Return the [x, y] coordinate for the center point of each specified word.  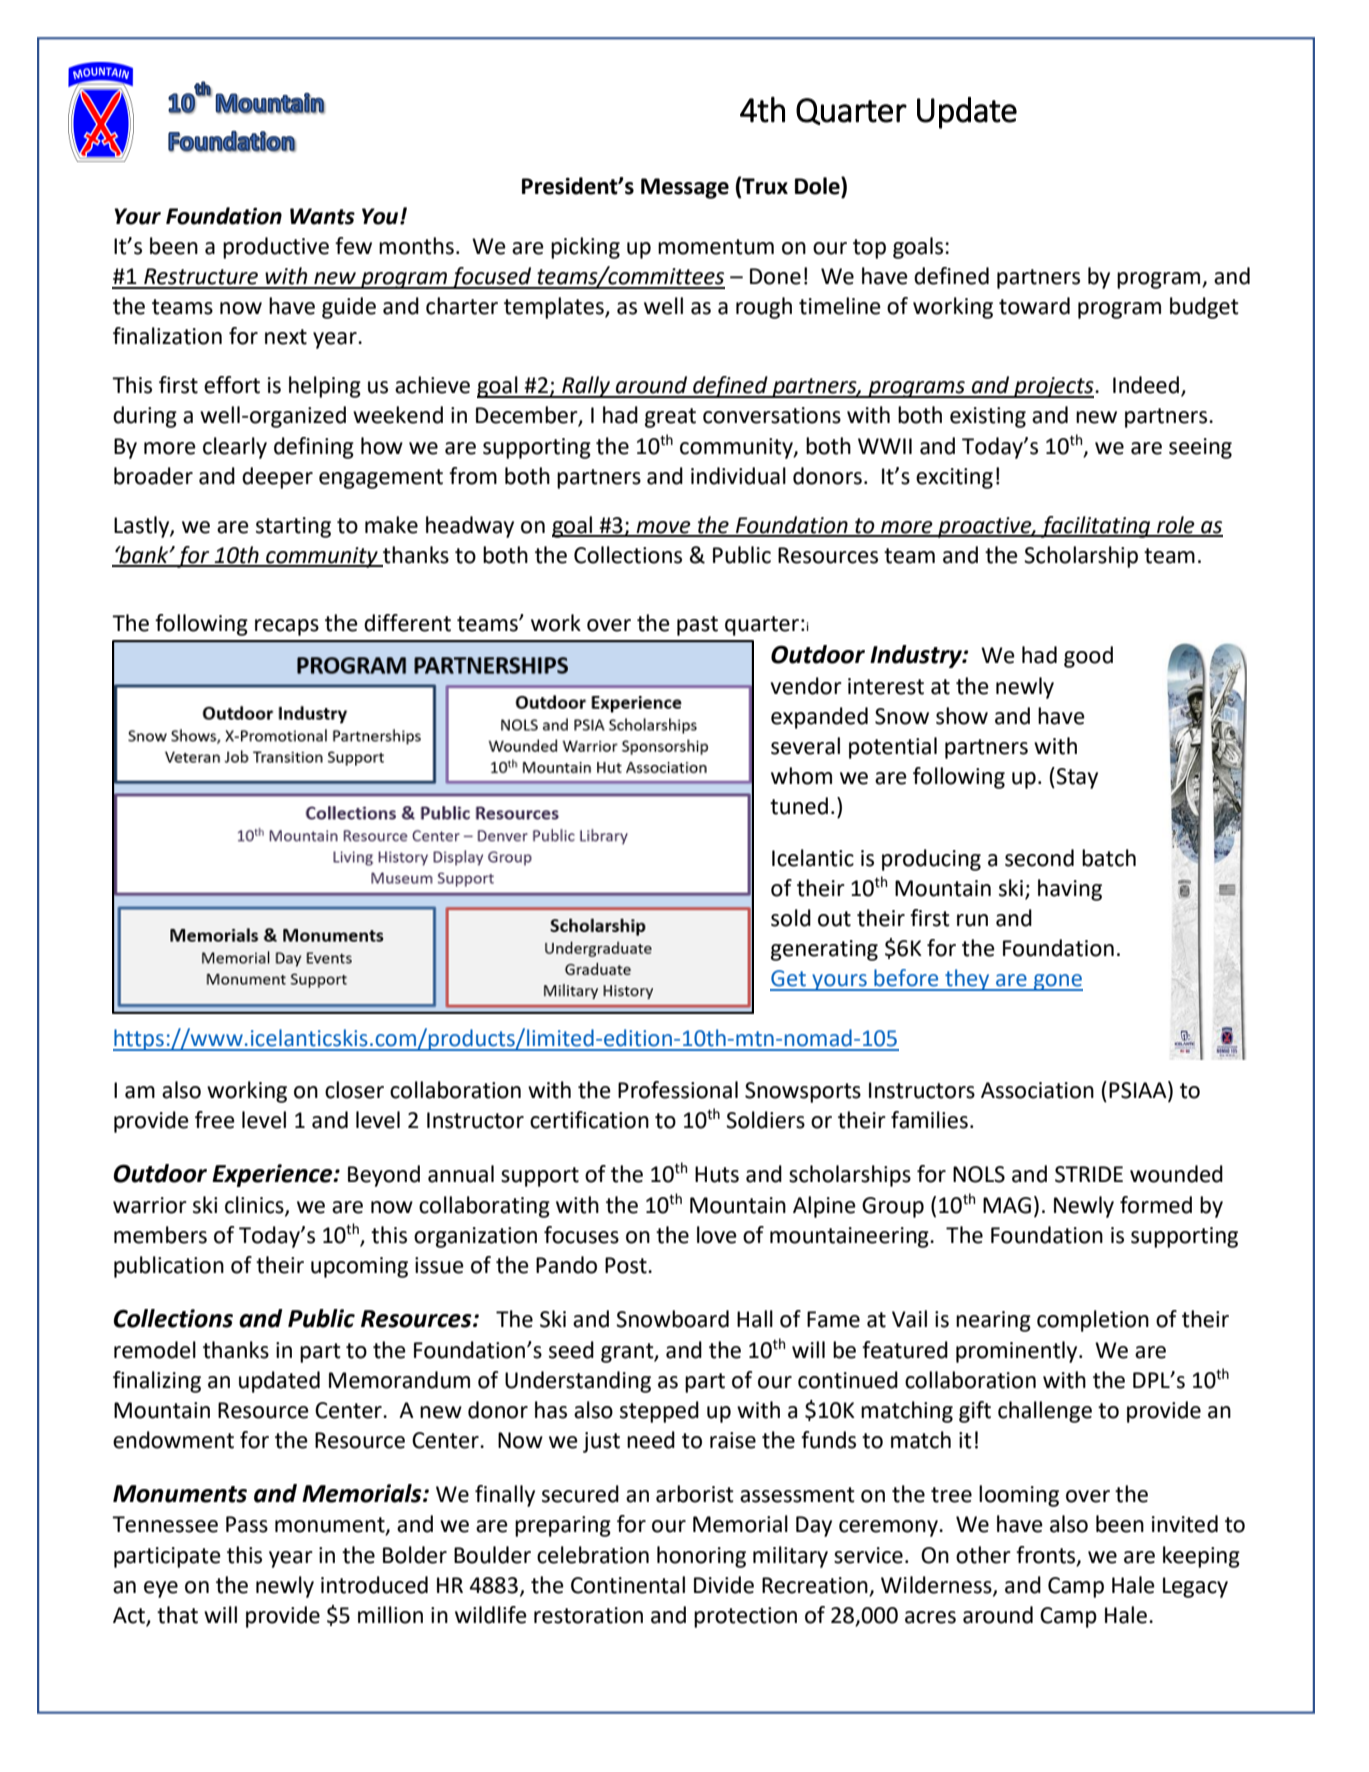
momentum [716, 247]
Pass [247, 1524]
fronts [1047, 1555]
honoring [701, 1557]
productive [276, 248]
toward [1034, 306]
